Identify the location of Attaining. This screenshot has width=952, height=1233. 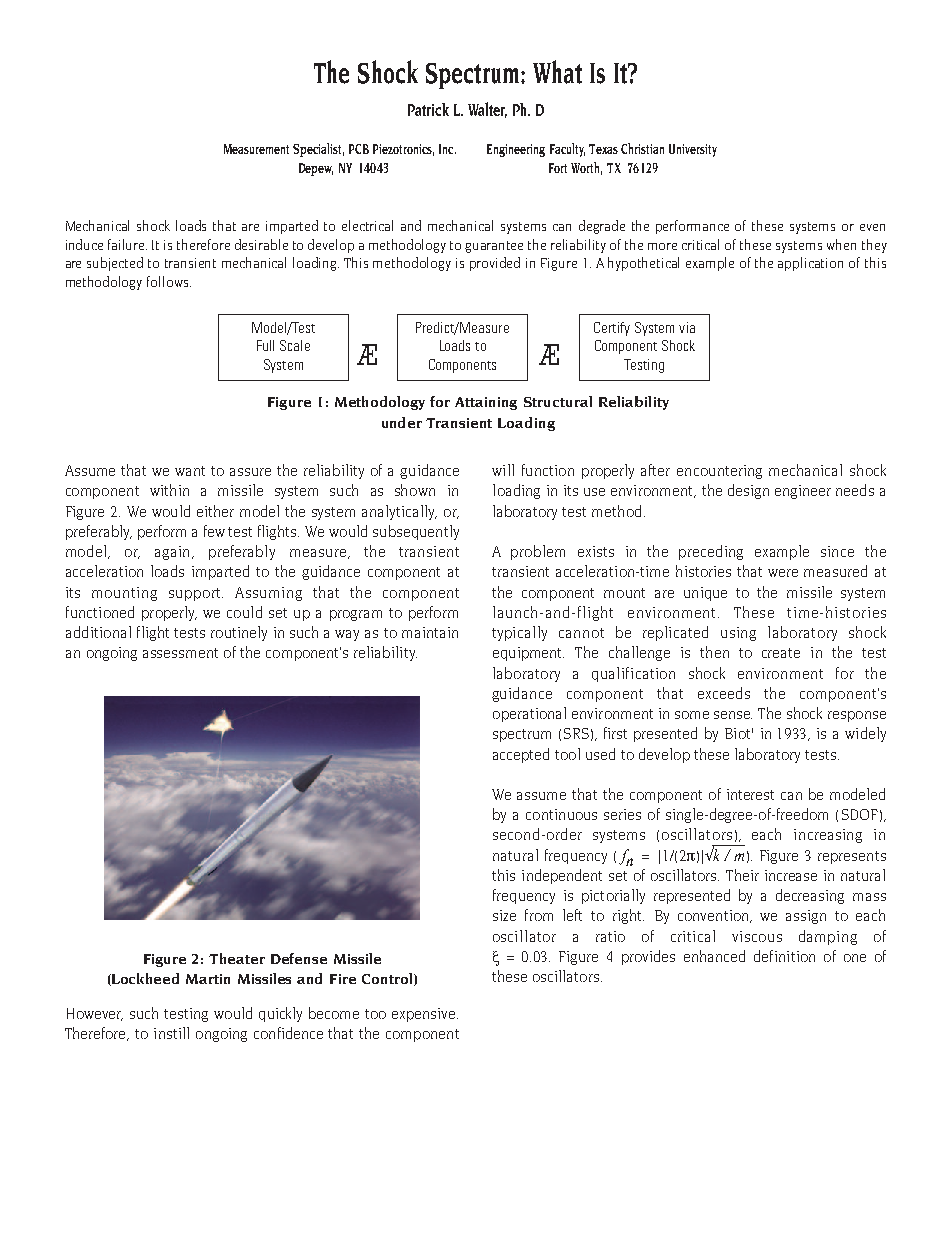
(486, 403).
